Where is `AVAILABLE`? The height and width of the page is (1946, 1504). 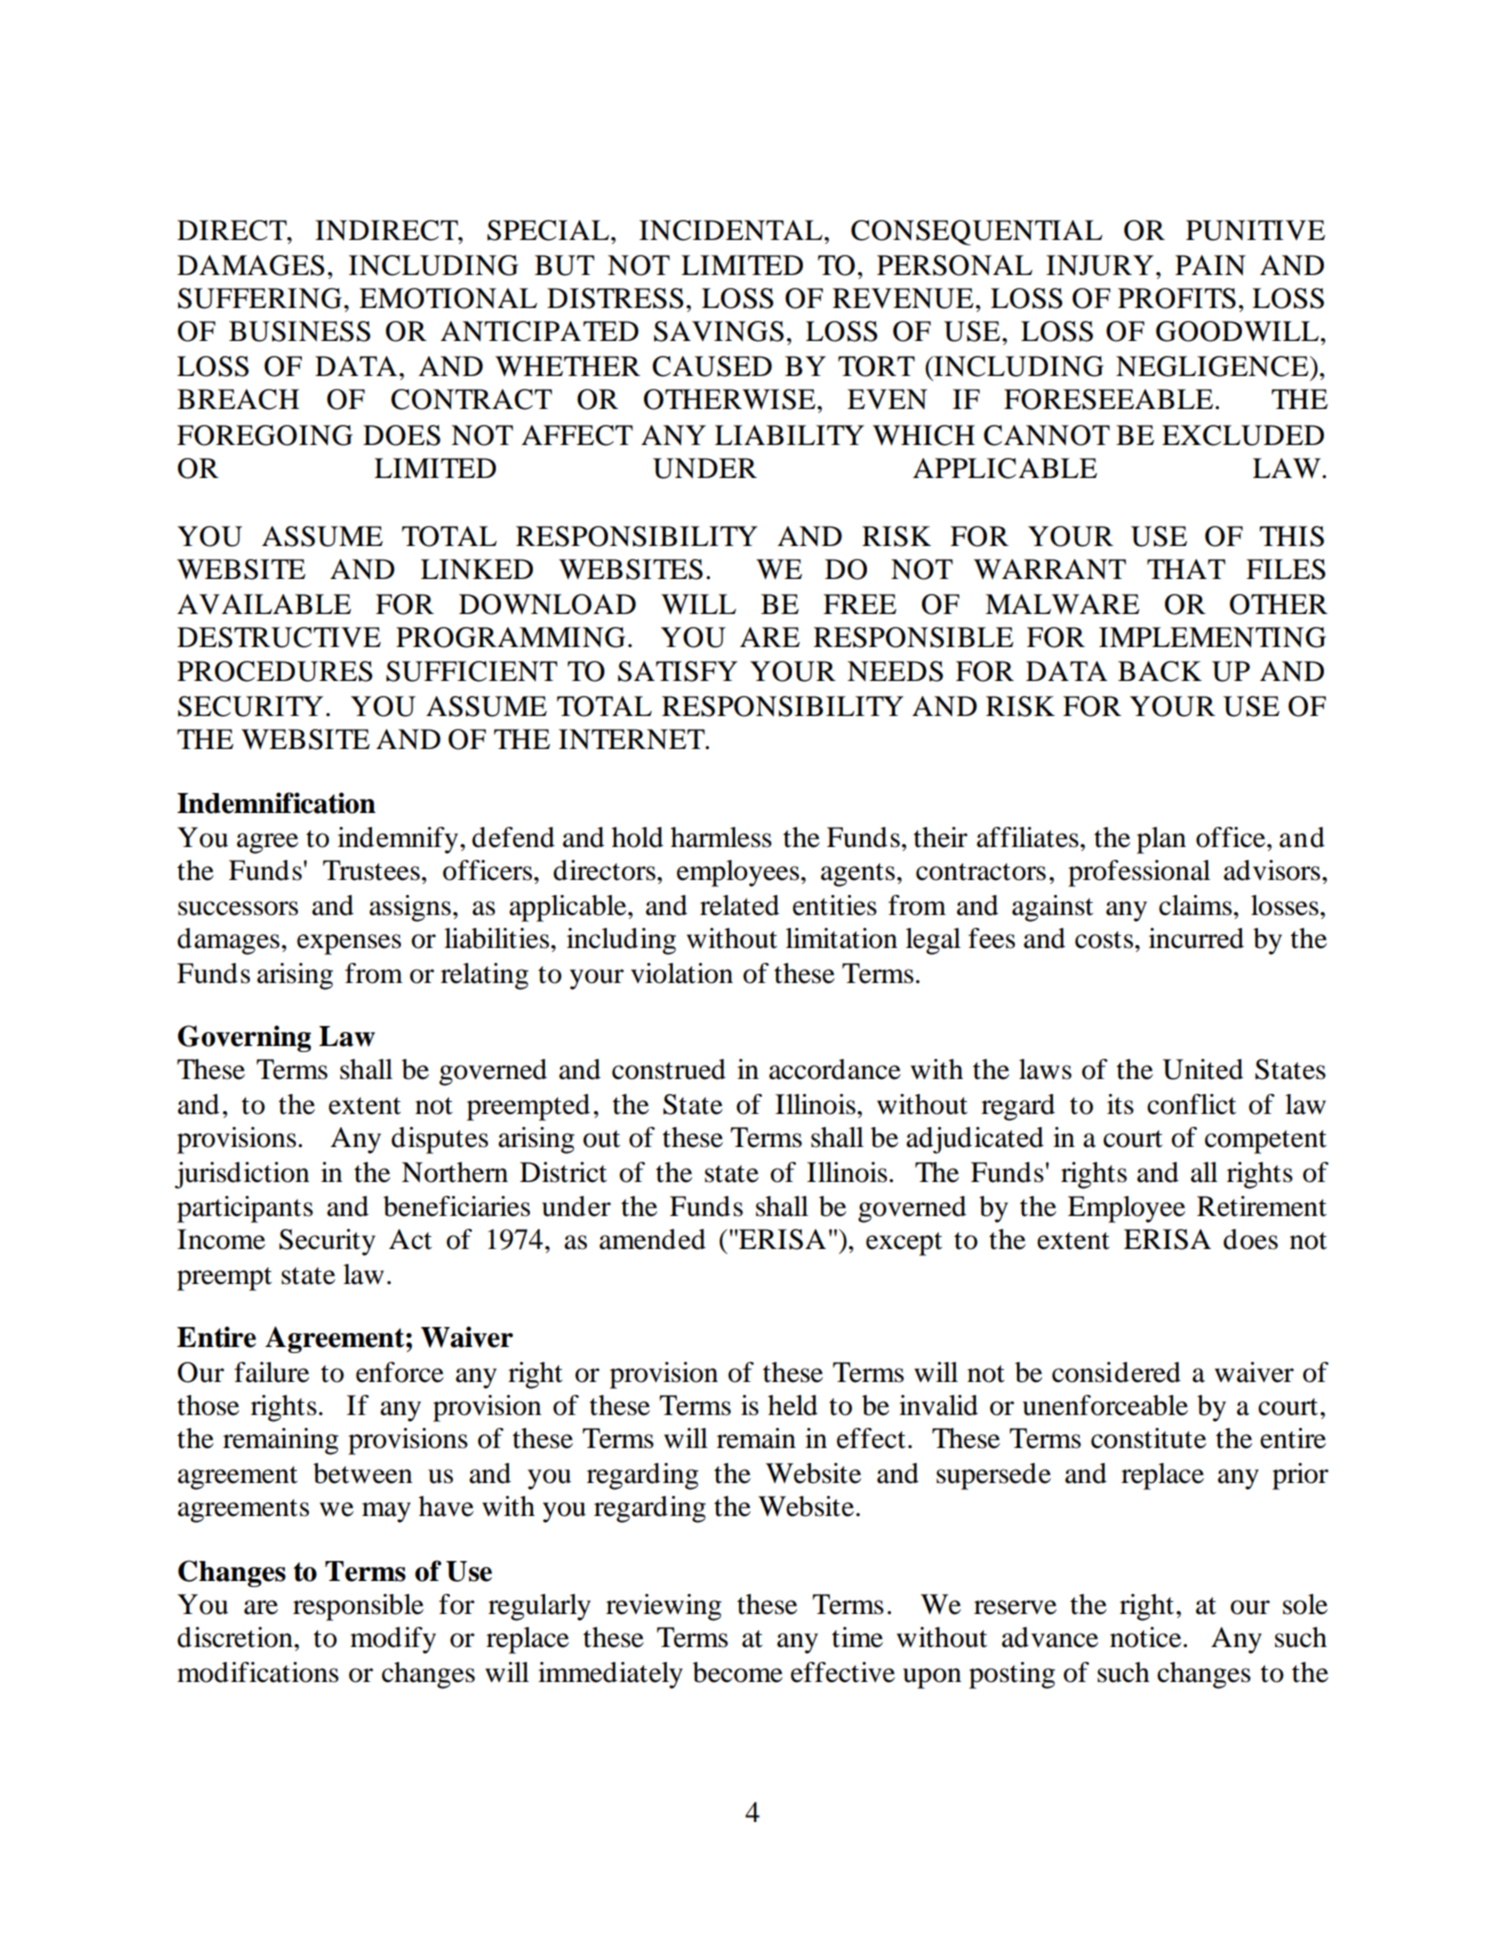 AVAILABLE is located at coordinates (264, 604).
